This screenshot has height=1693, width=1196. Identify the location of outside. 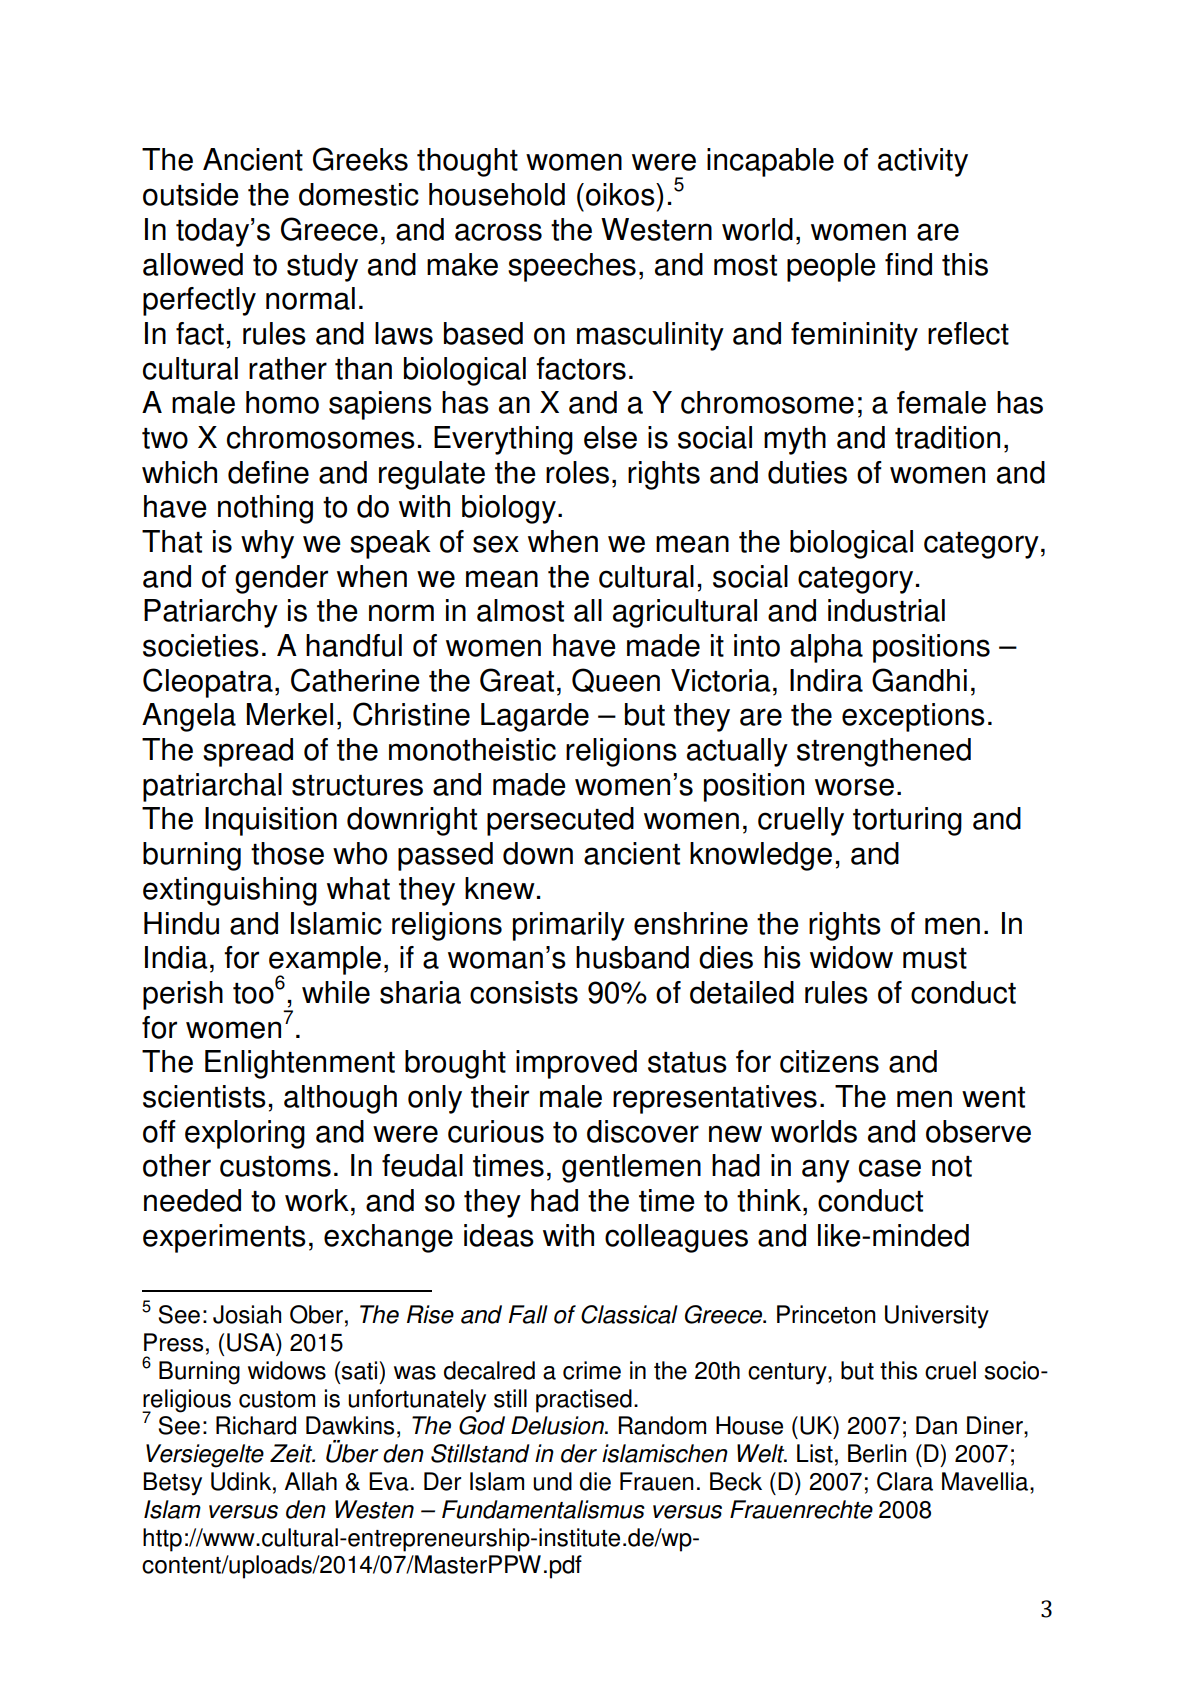
(191, 194).
